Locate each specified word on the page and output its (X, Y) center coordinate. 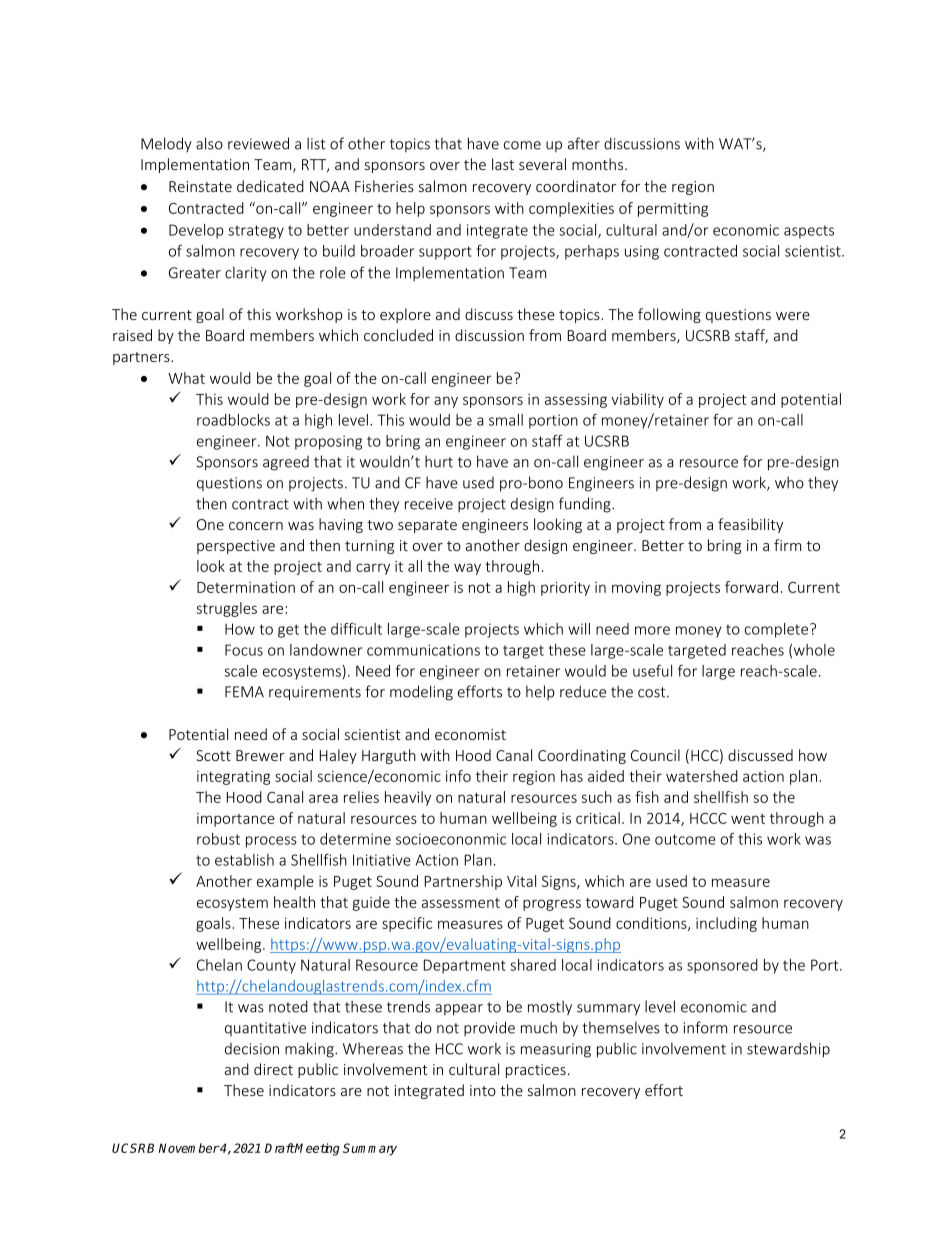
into (483, 1090)
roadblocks (233, 420)
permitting (673, 210)
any (446, 402)
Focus (244, 650)
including (726, 924)
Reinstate (200, 186)
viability (637, 400)
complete (778, 630)
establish (244, 860)
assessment (461, 903)
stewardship (788, 1050)
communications (423, 650)
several (542, 164)
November (189, 1148)
